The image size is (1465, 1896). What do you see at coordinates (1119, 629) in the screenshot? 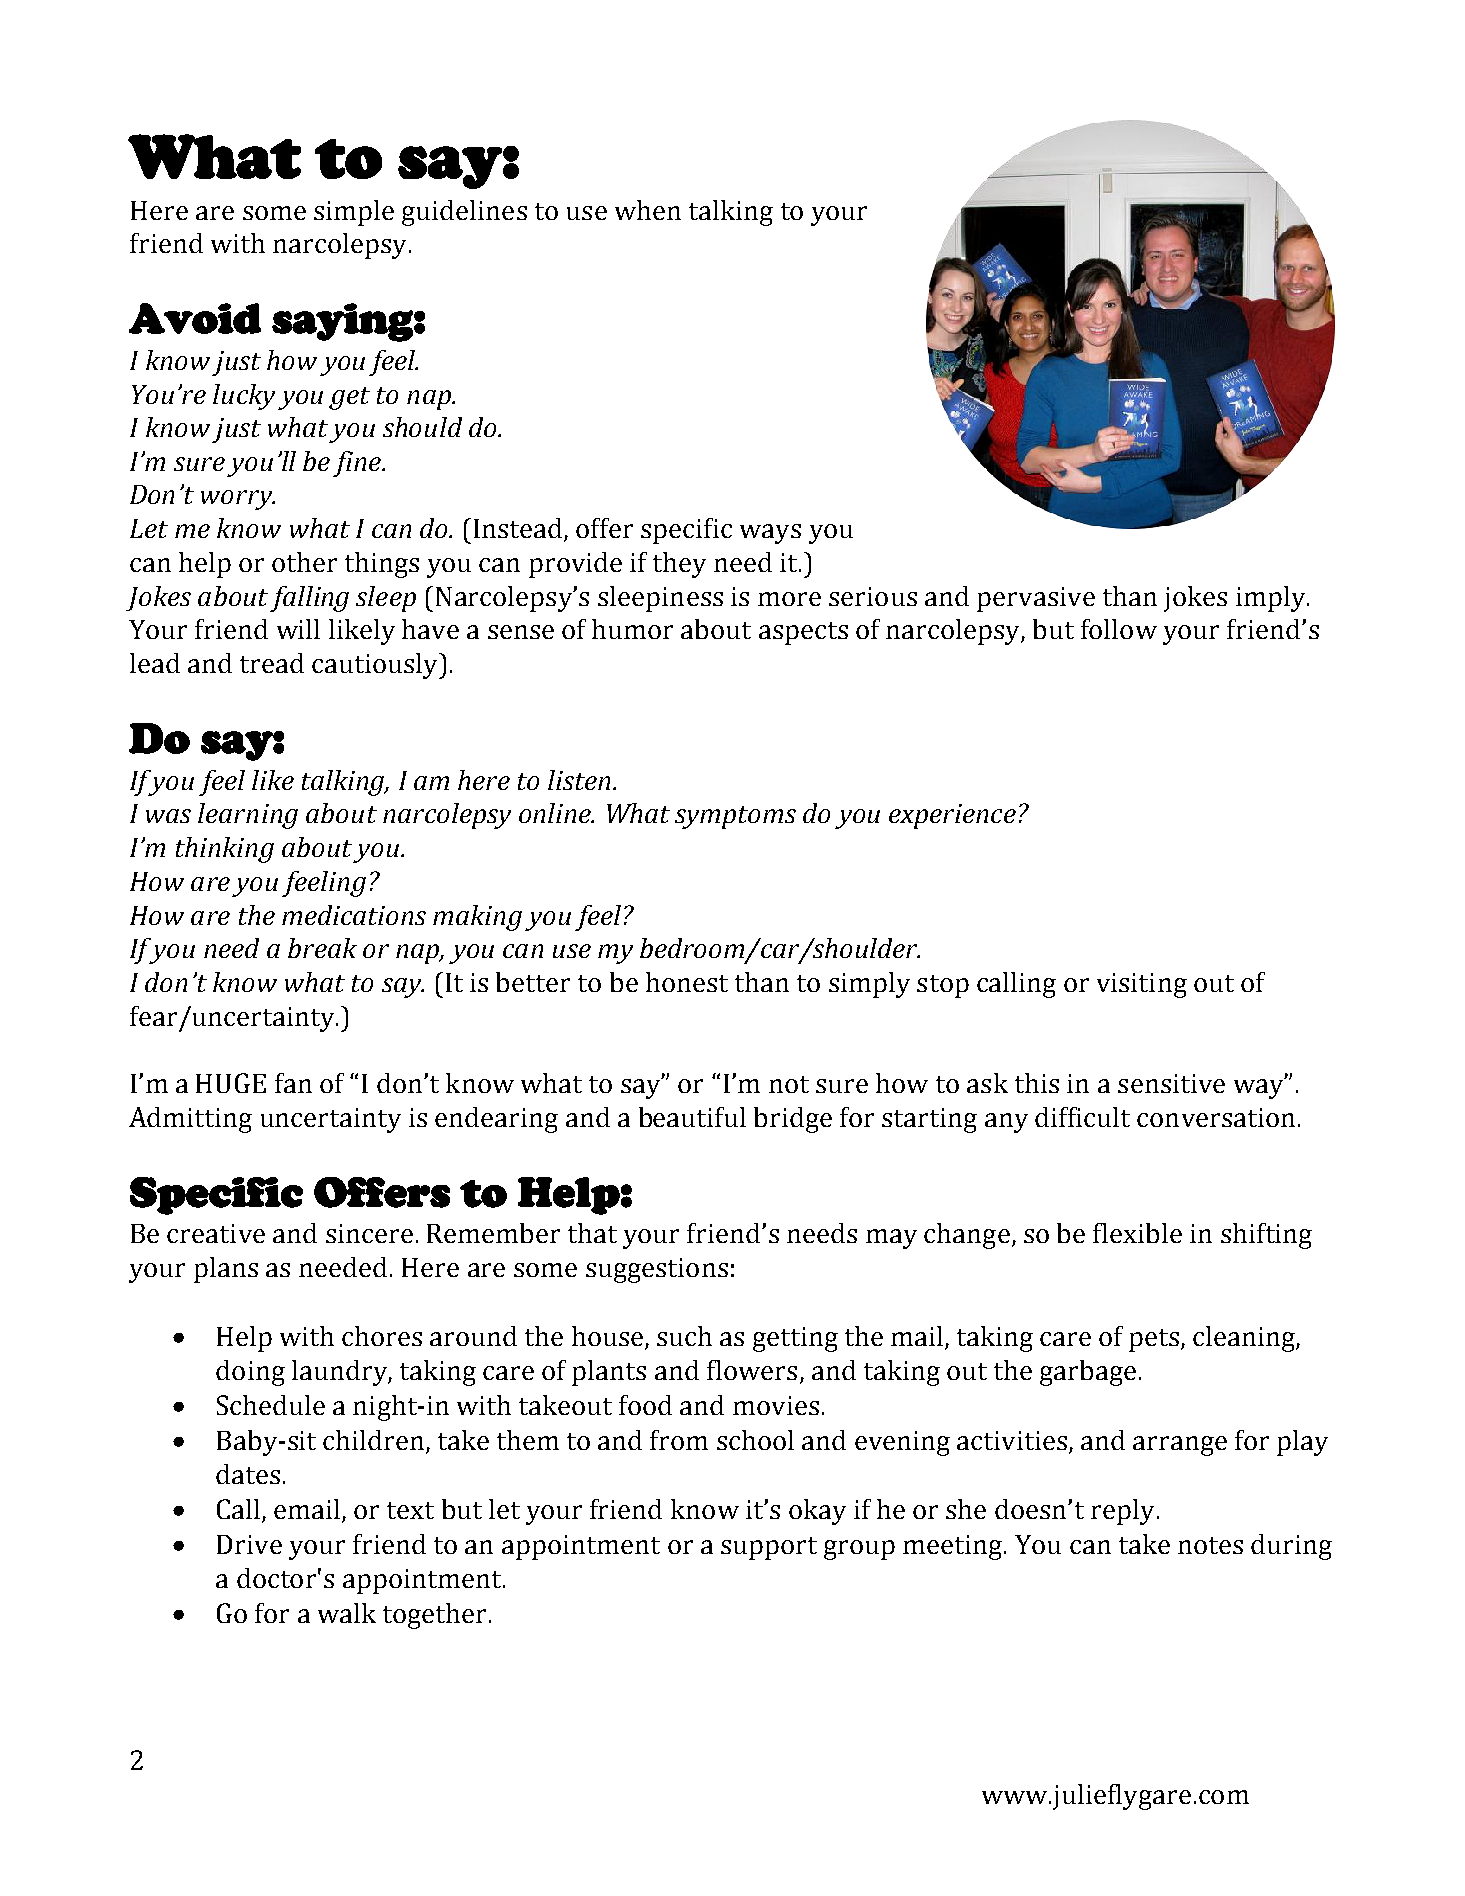
I see `follow` at bounding box center [1119, 629].
